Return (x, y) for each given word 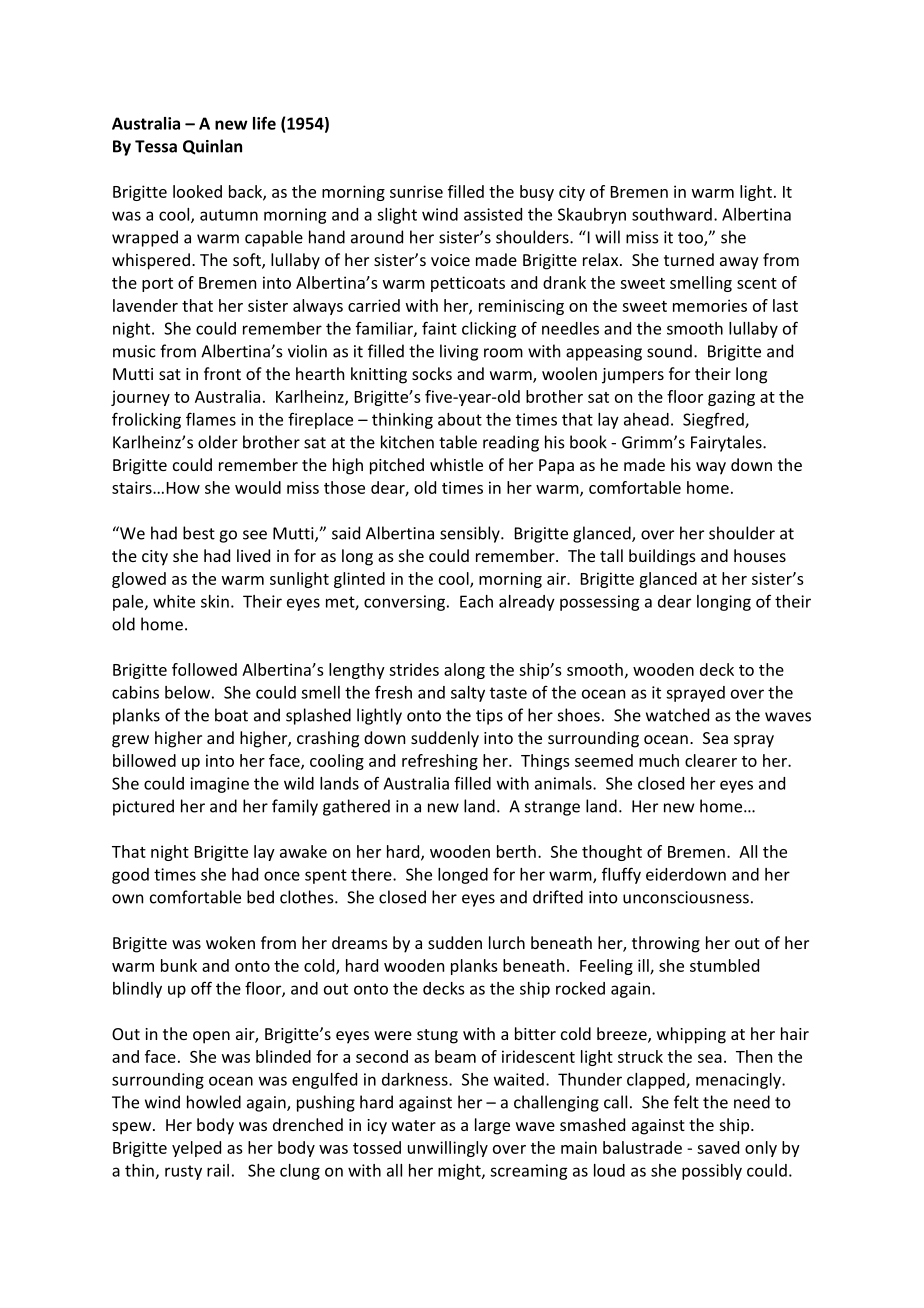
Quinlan (212, 147)
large (492, 1126)
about (460, 419)
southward (672, 214)
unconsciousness (686, 897)
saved (718, 1147)
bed (260, 897)
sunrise (416, 191)
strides (414, 669)
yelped (196, 1149)
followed (204, 669)
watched (677, 715)
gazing (731, 398)
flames (211, 419)
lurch (507, 942)
